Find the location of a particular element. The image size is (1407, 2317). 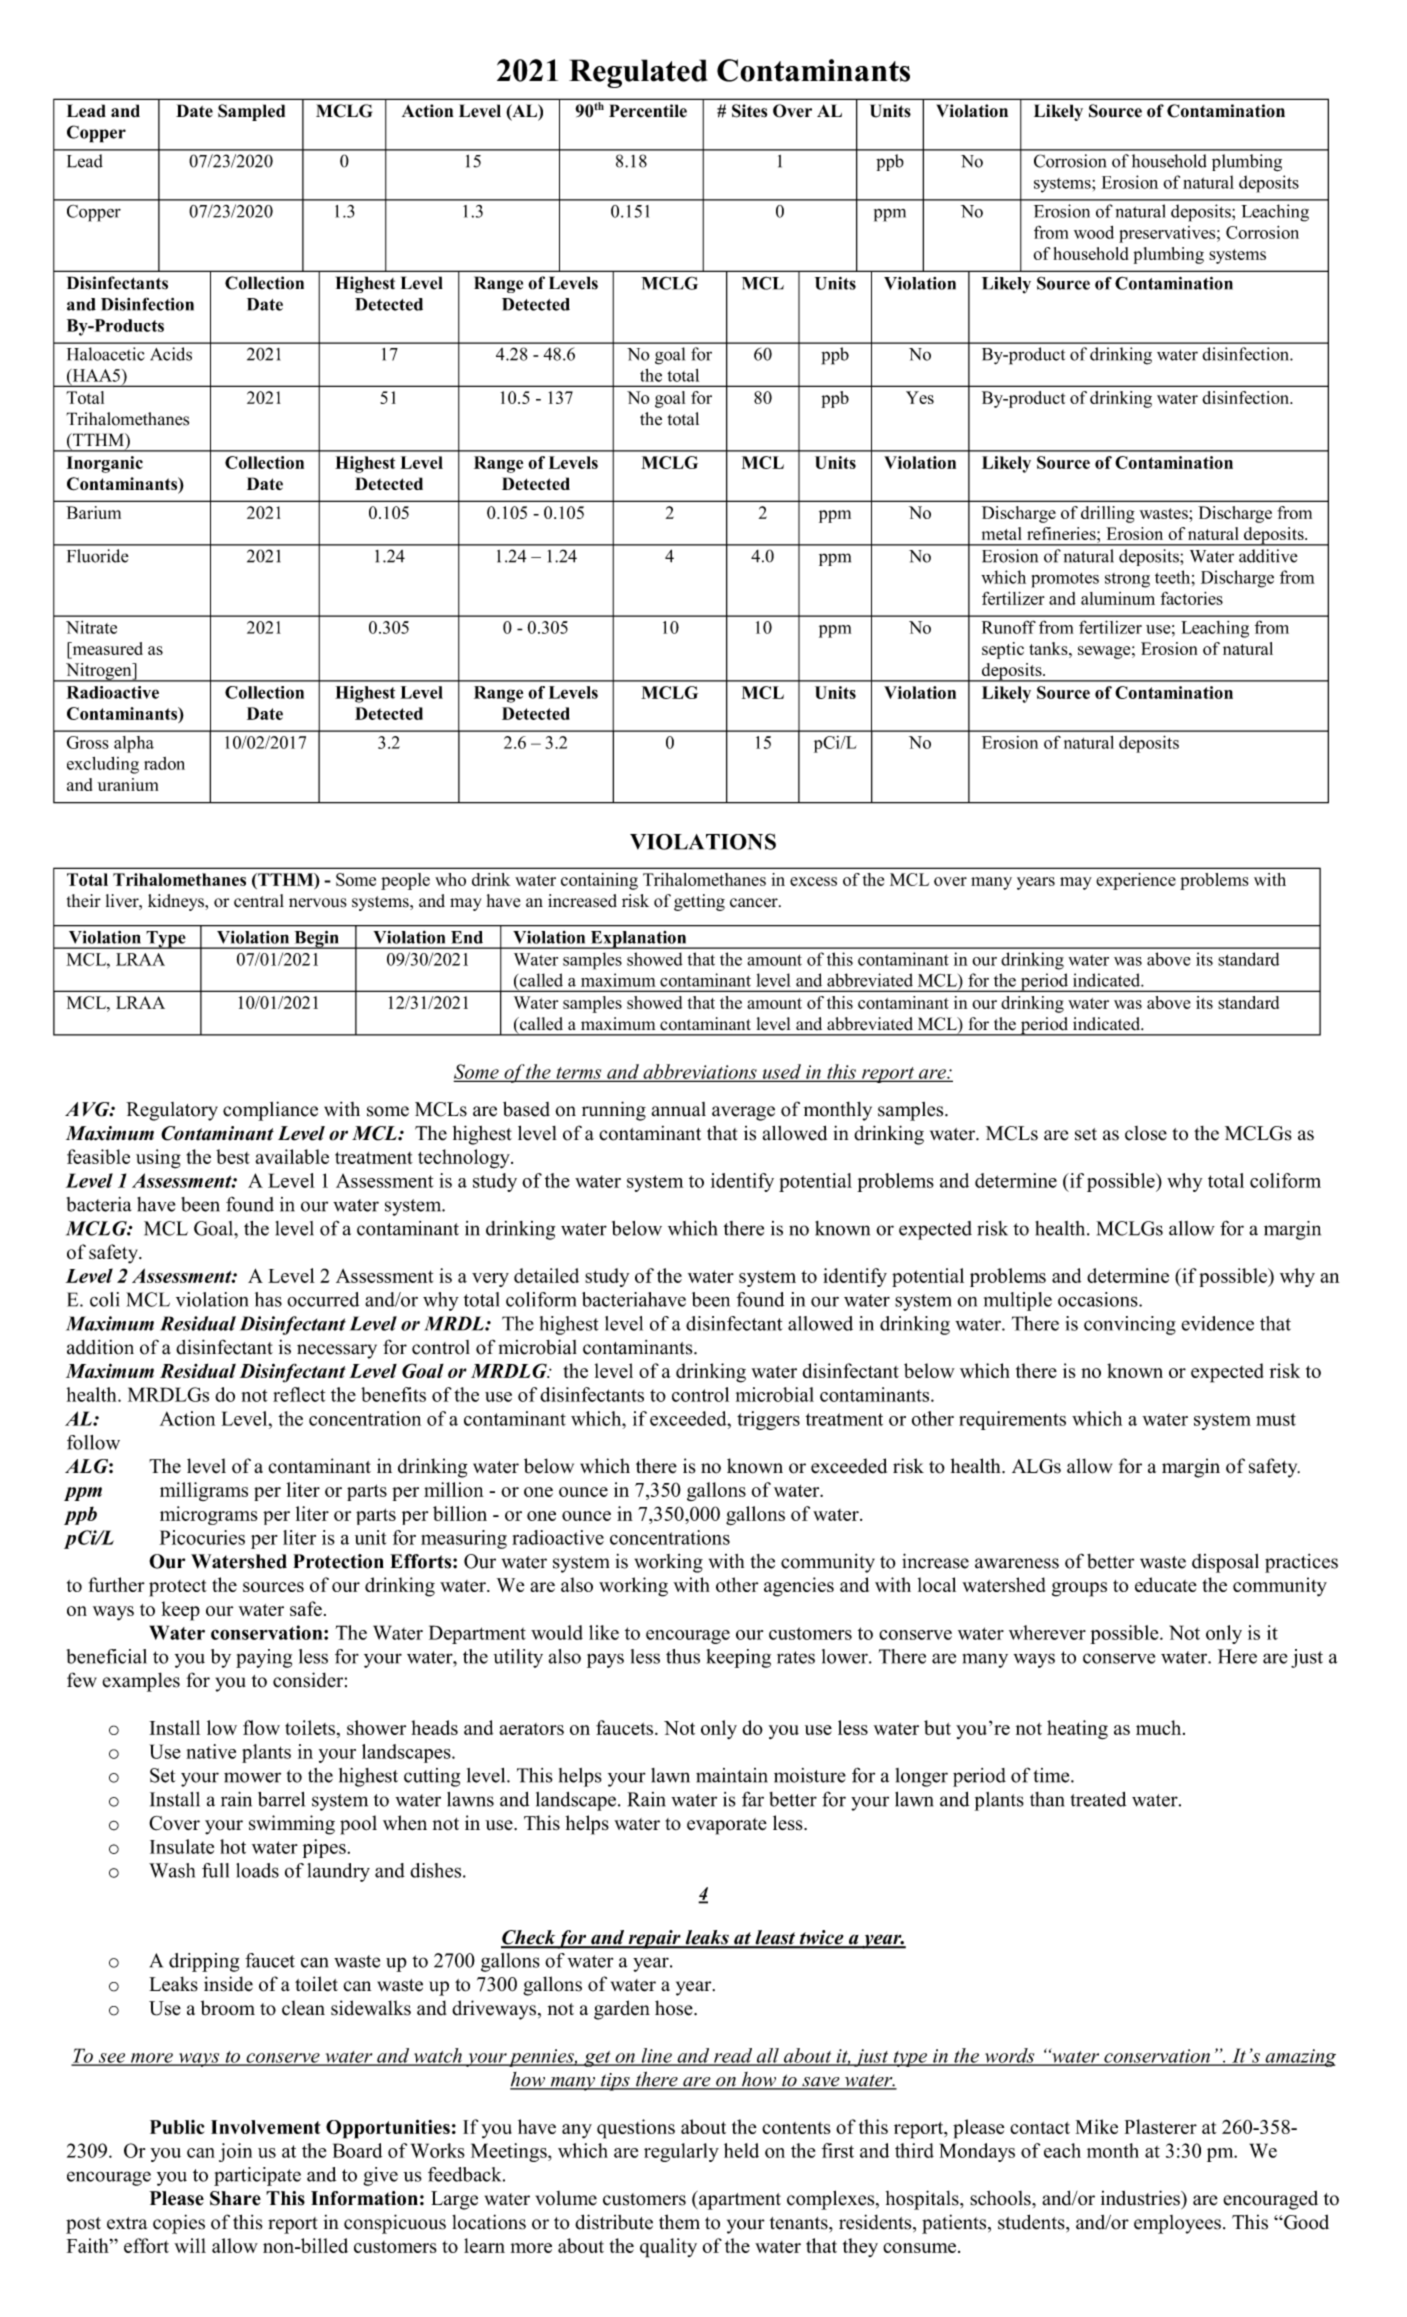

best is located at coordinates (233, 1156).
